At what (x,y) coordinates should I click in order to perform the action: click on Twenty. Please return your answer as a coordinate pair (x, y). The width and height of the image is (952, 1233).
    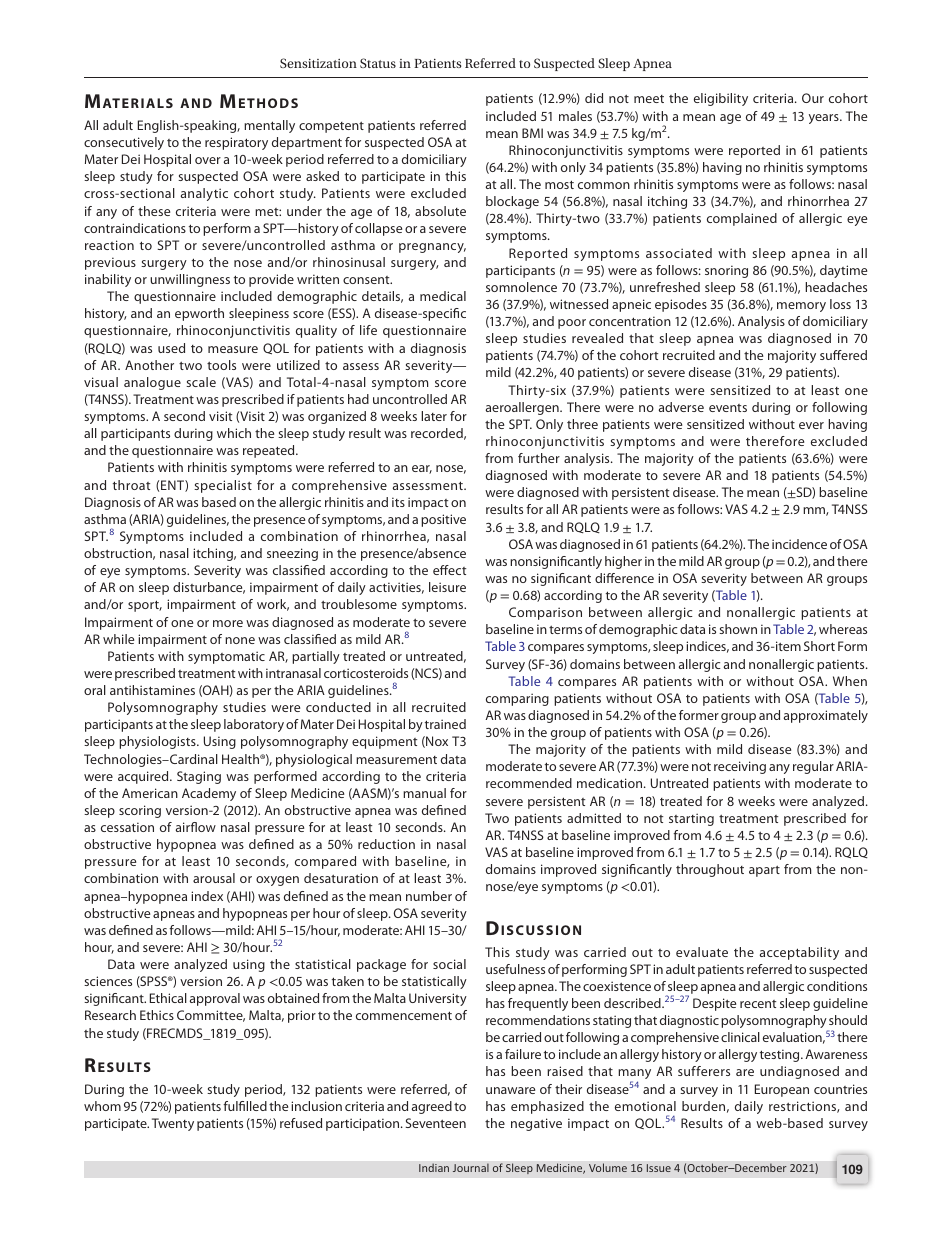
    Looking at the image, I should click on (173, 1124).
